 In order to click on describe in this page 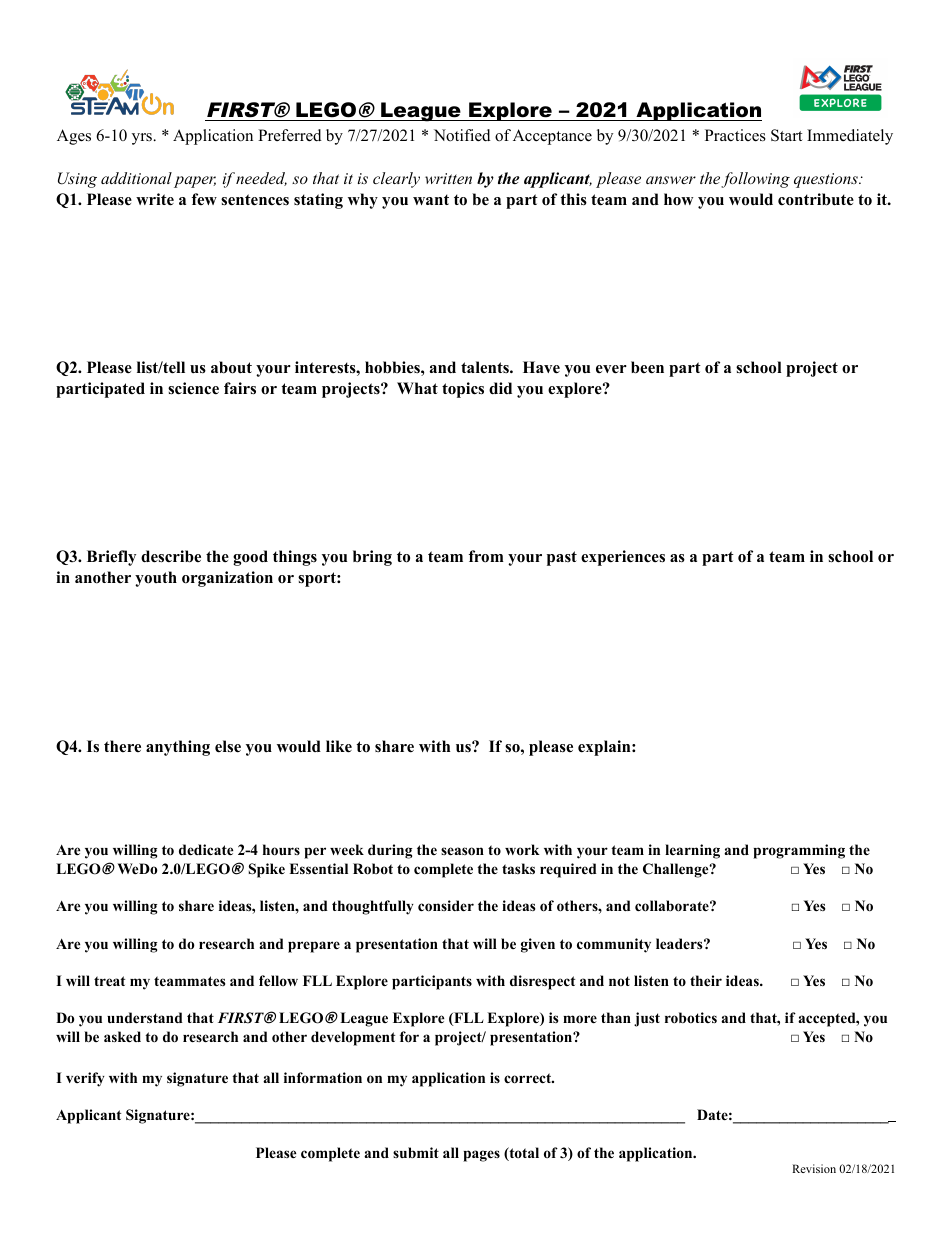, I will do `click(171, 556)`.
